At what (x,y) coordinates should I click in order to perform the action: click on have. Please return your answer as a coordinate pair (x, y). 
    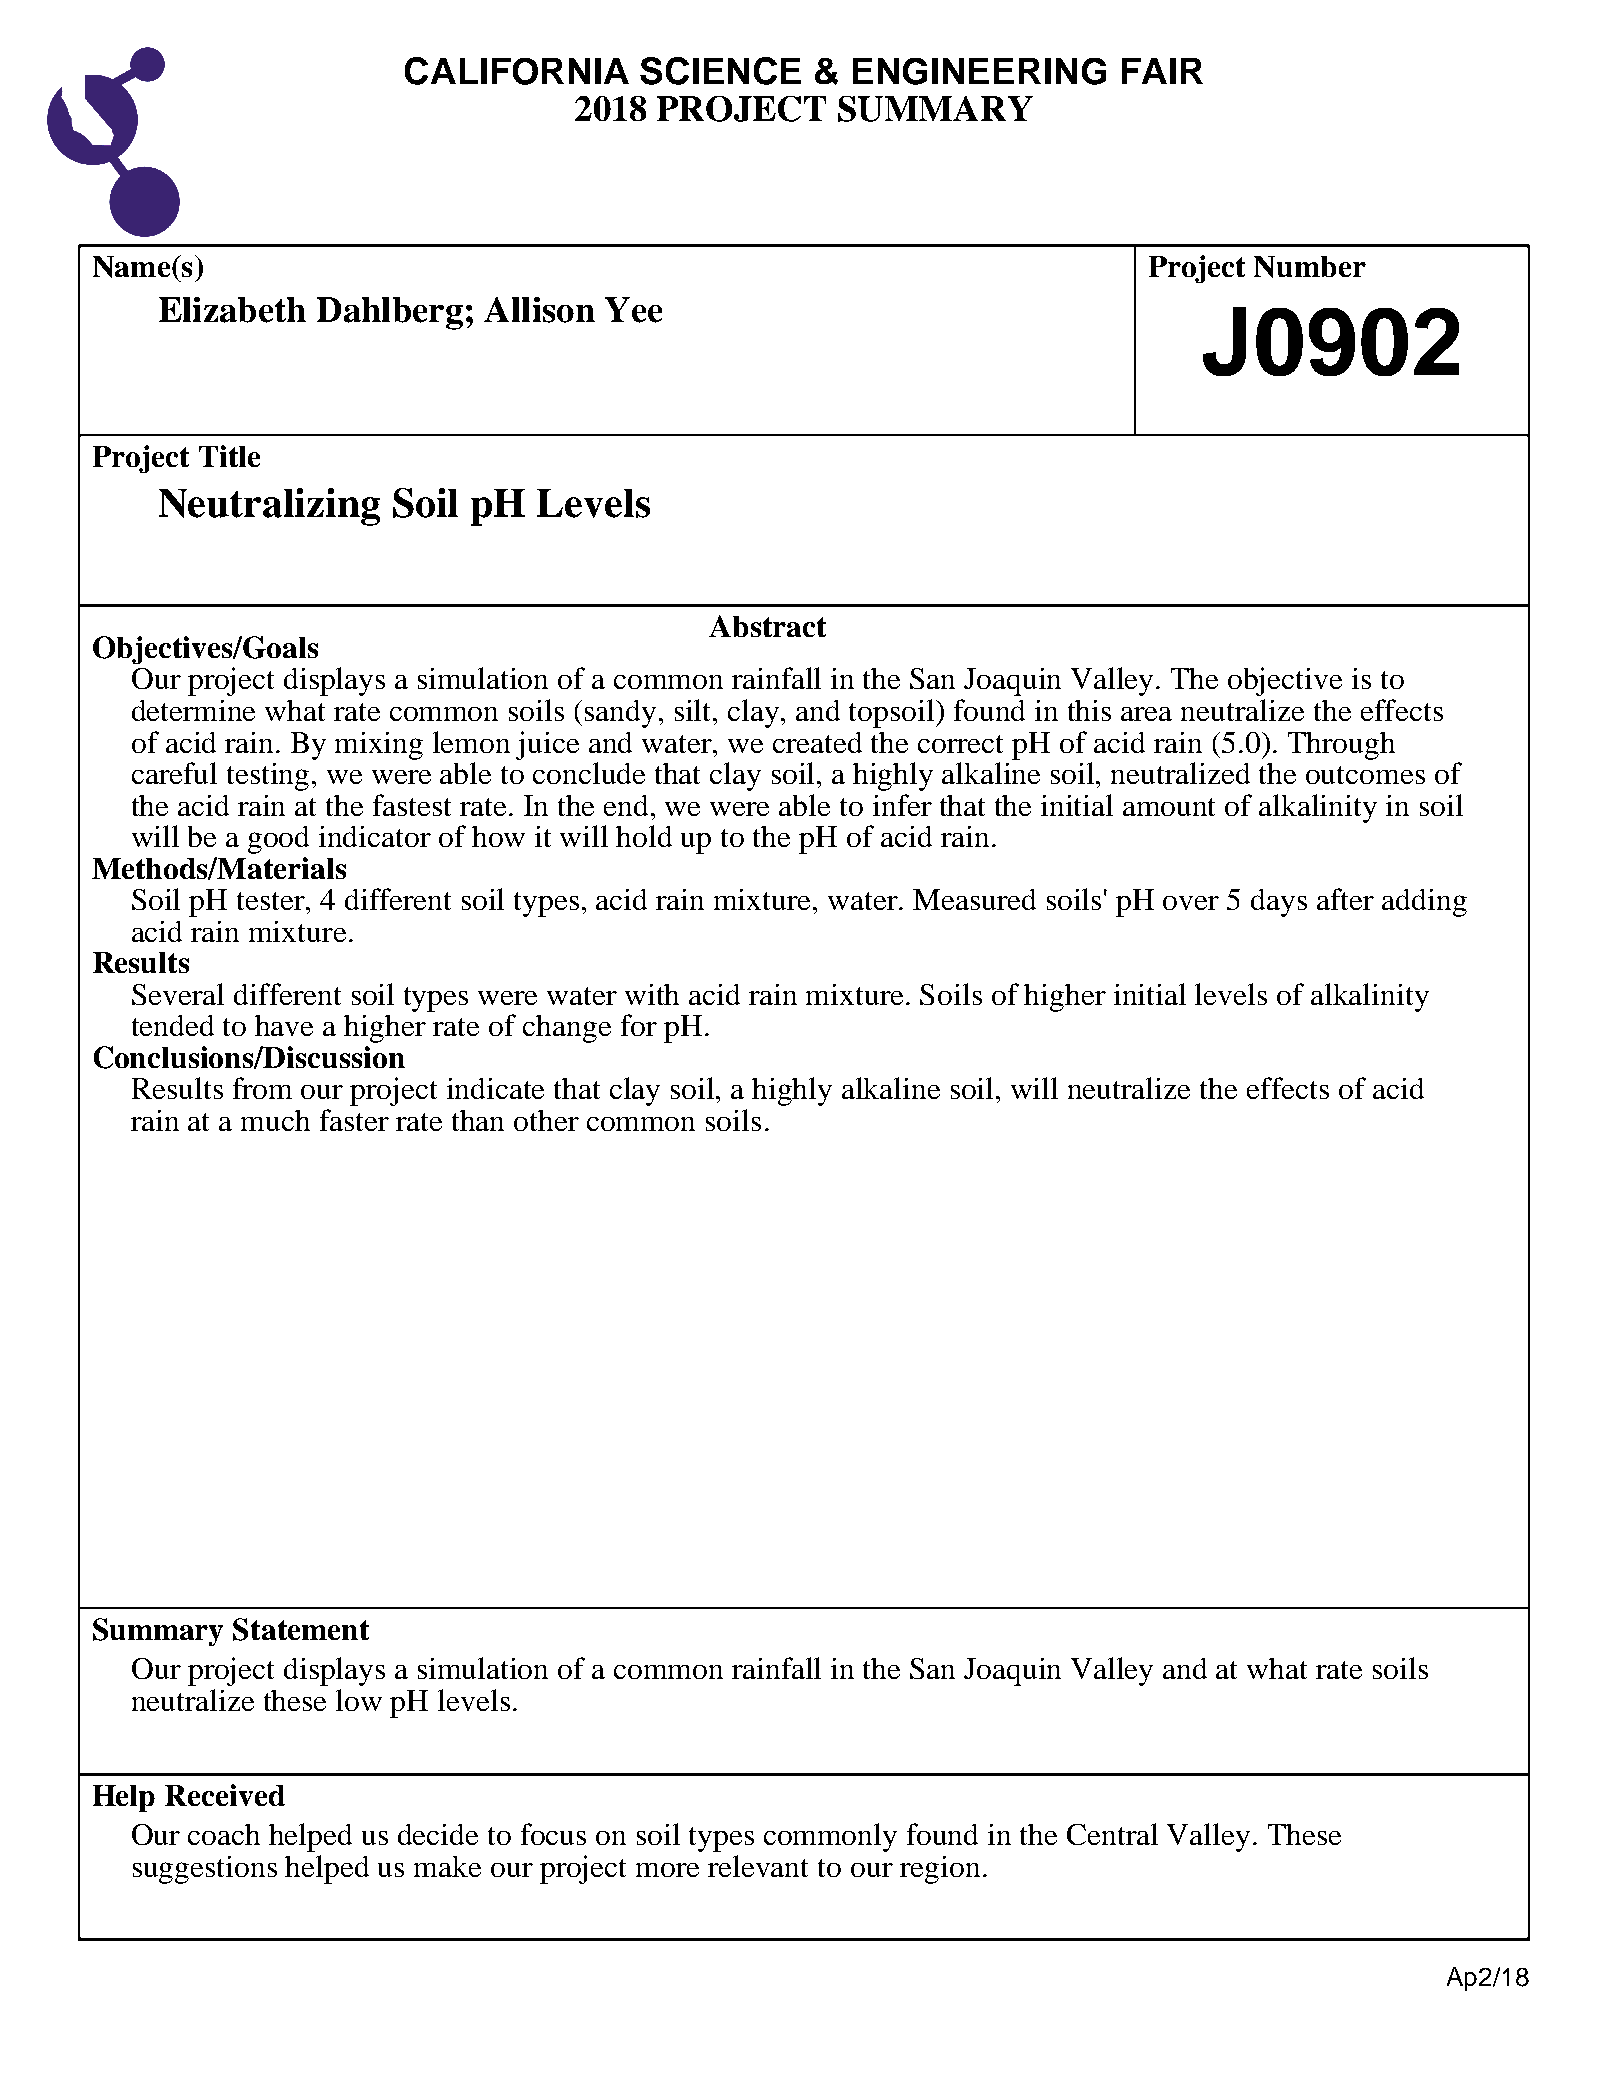
    Looking at the image, I should click on (284, 1025).
